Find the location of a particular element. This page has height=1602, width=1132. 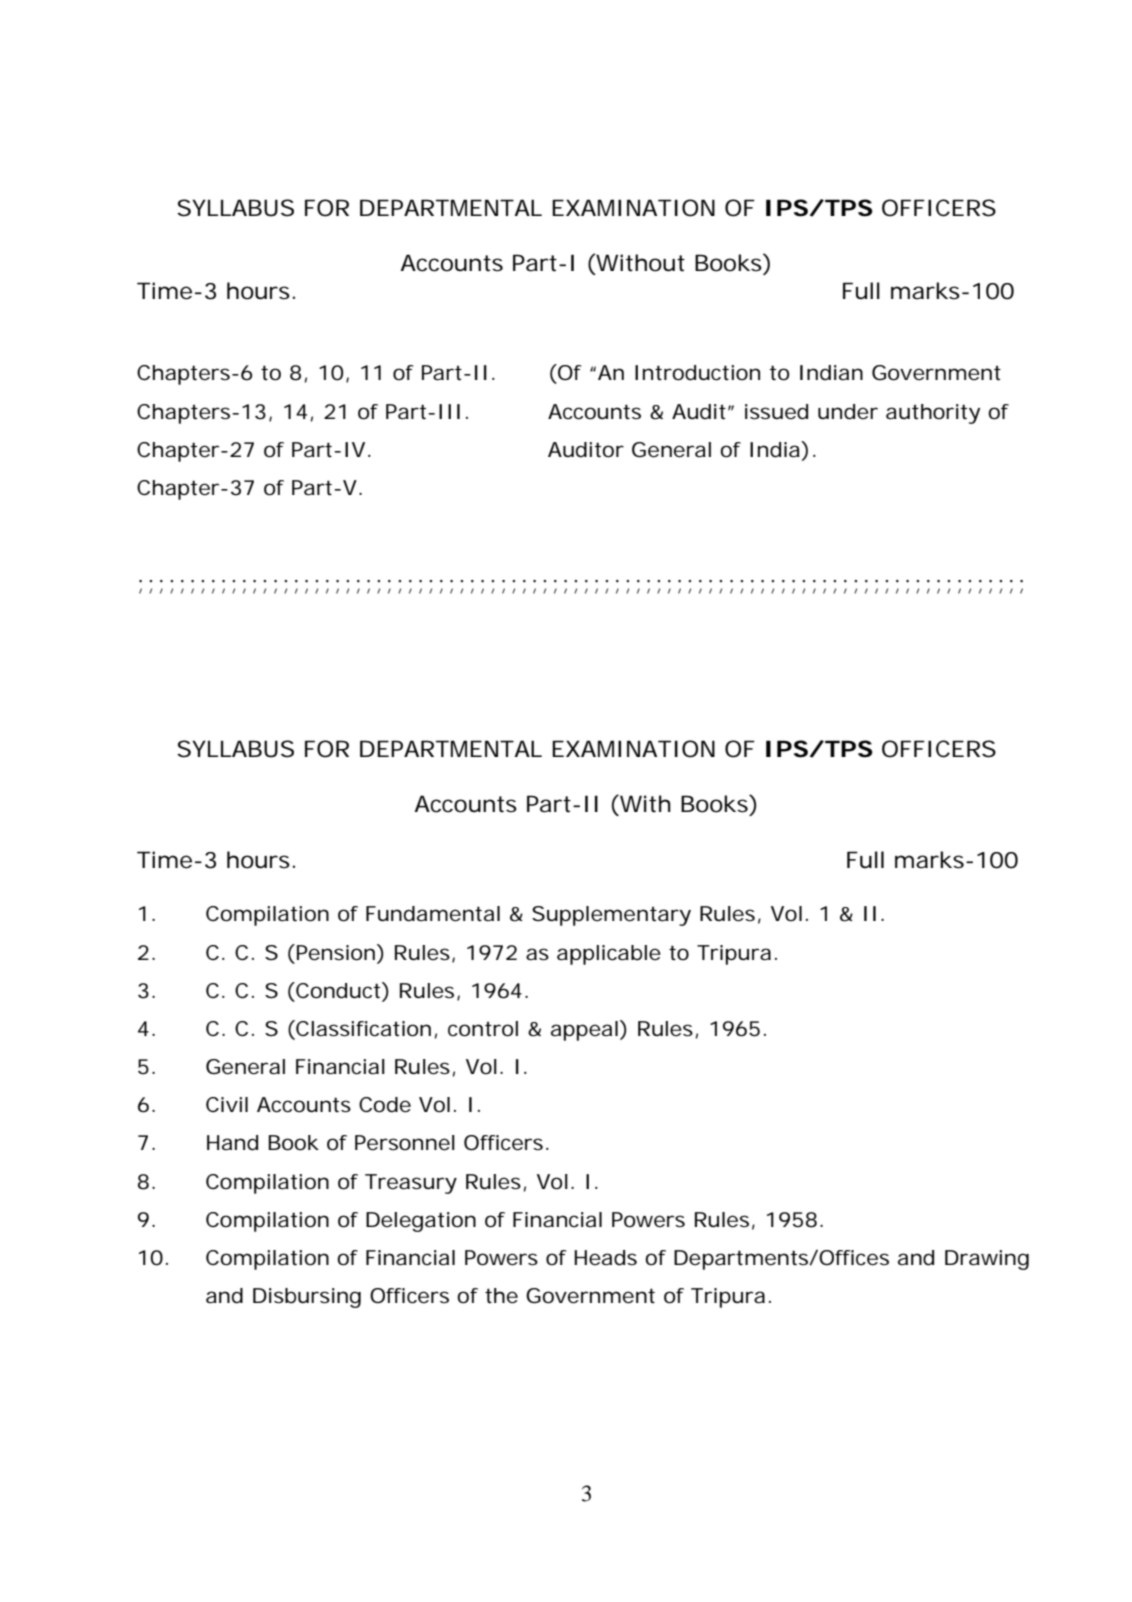

applicable is located at coordinates (609, 955).
